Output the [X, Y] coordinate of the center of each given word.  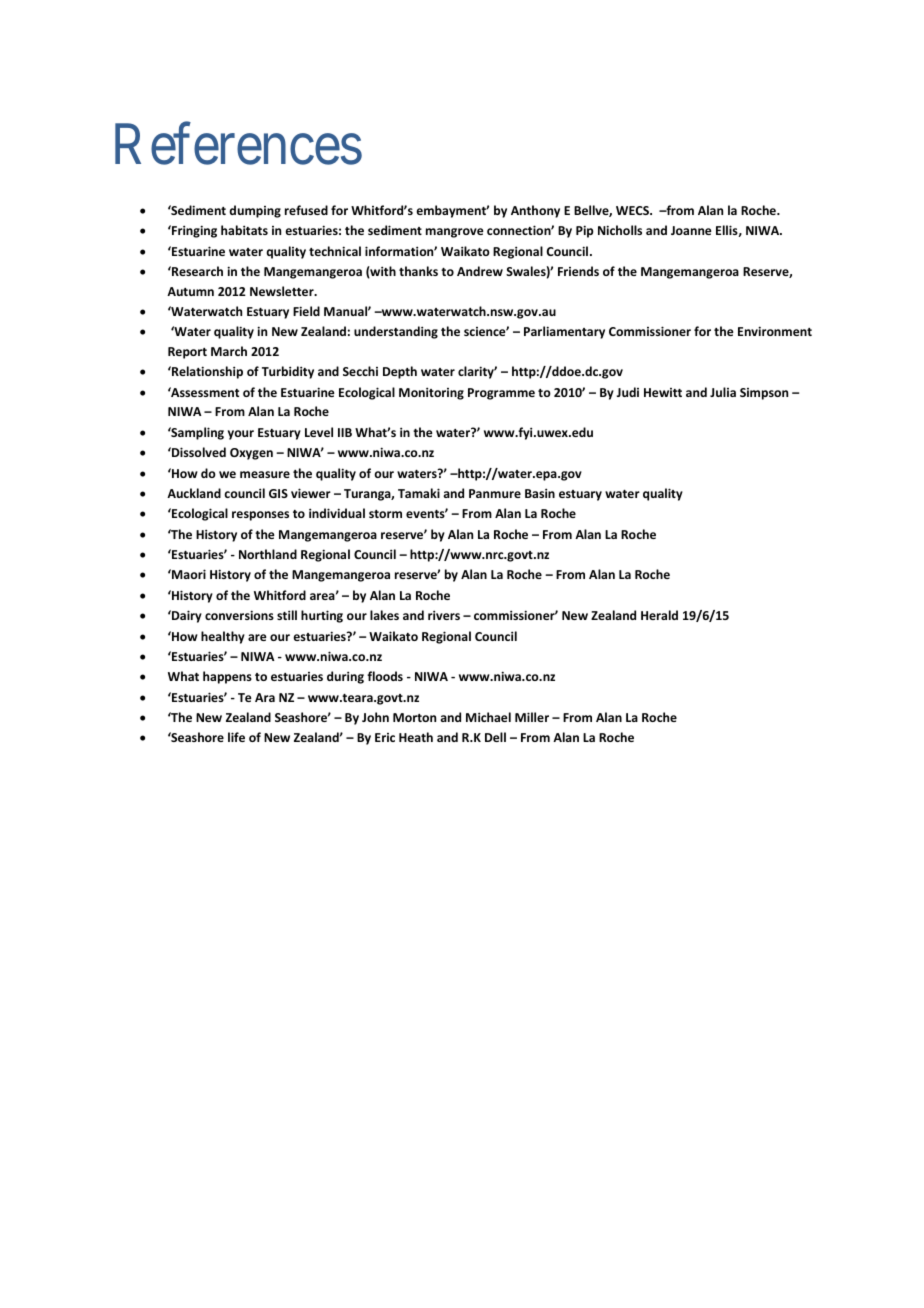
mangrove [455, 233]
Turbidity [288, 372]
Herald [659, 615]
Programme [501, 394]
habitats [244, 230]
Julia [723, 392]
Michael [488, 717]
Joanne [691, 230]
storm [385, 514]
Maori [188, 574]
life [236, 737]
